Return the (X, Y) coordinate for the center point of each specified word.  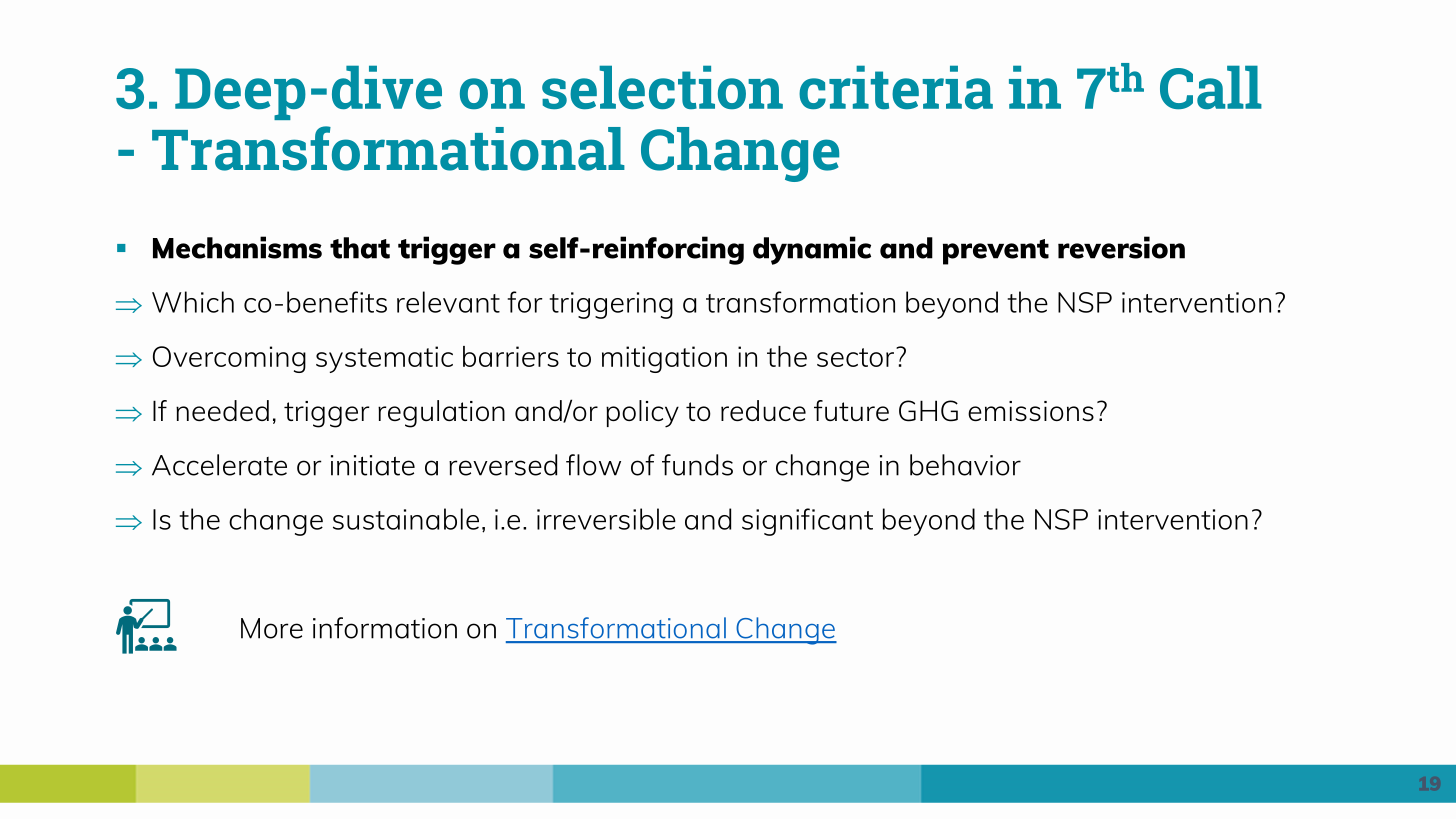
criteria (896, 87)
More (272, 628)
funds (697, 465)
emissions (1031, 411)
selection (662, 87)
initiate (373, 465)
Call (1211, 87)
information (385, 628)
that (360, 248)
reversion (1121, 247)
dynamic (812, 250)
